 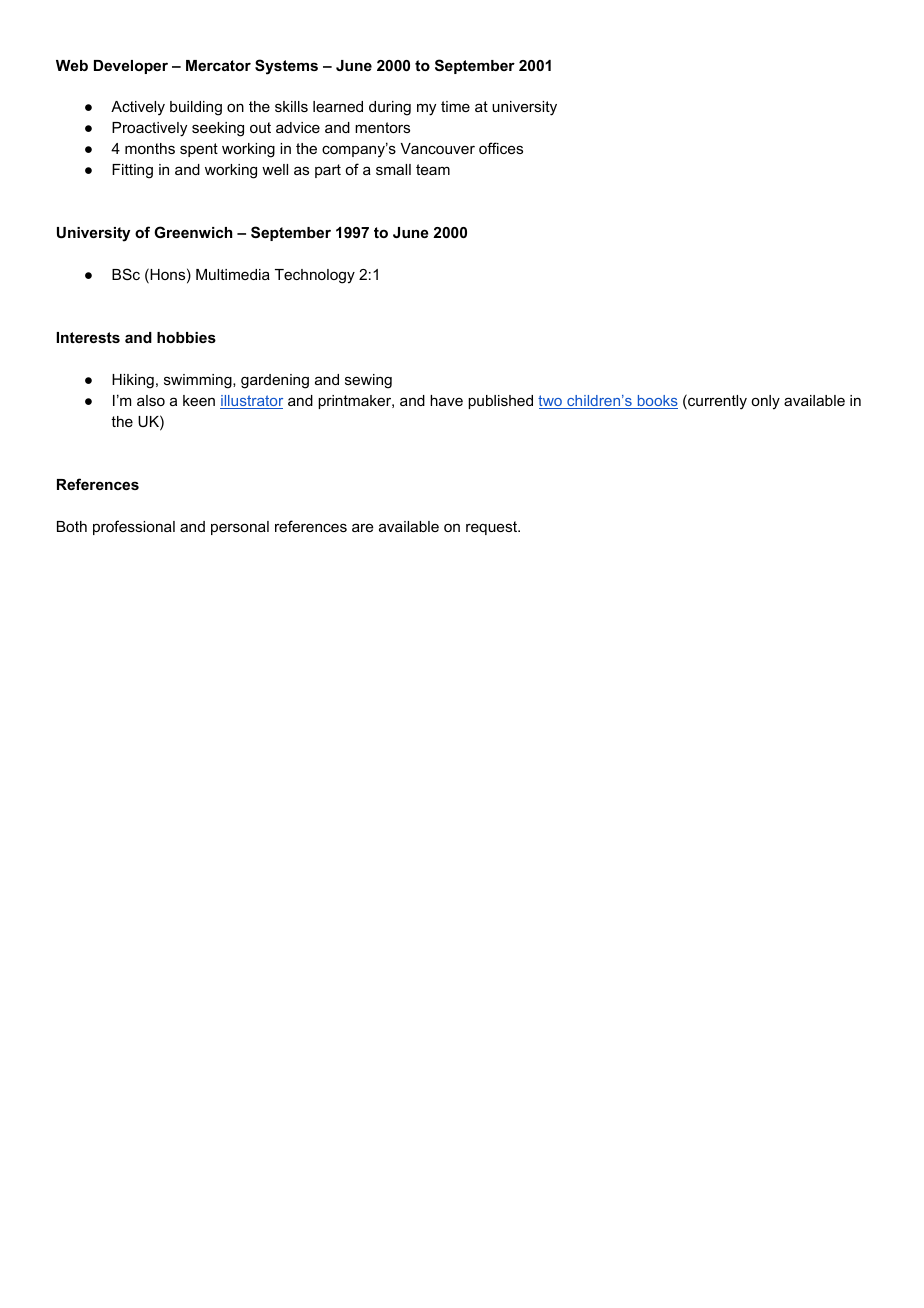 I want to click on offices, so click(x=501, y=148).
